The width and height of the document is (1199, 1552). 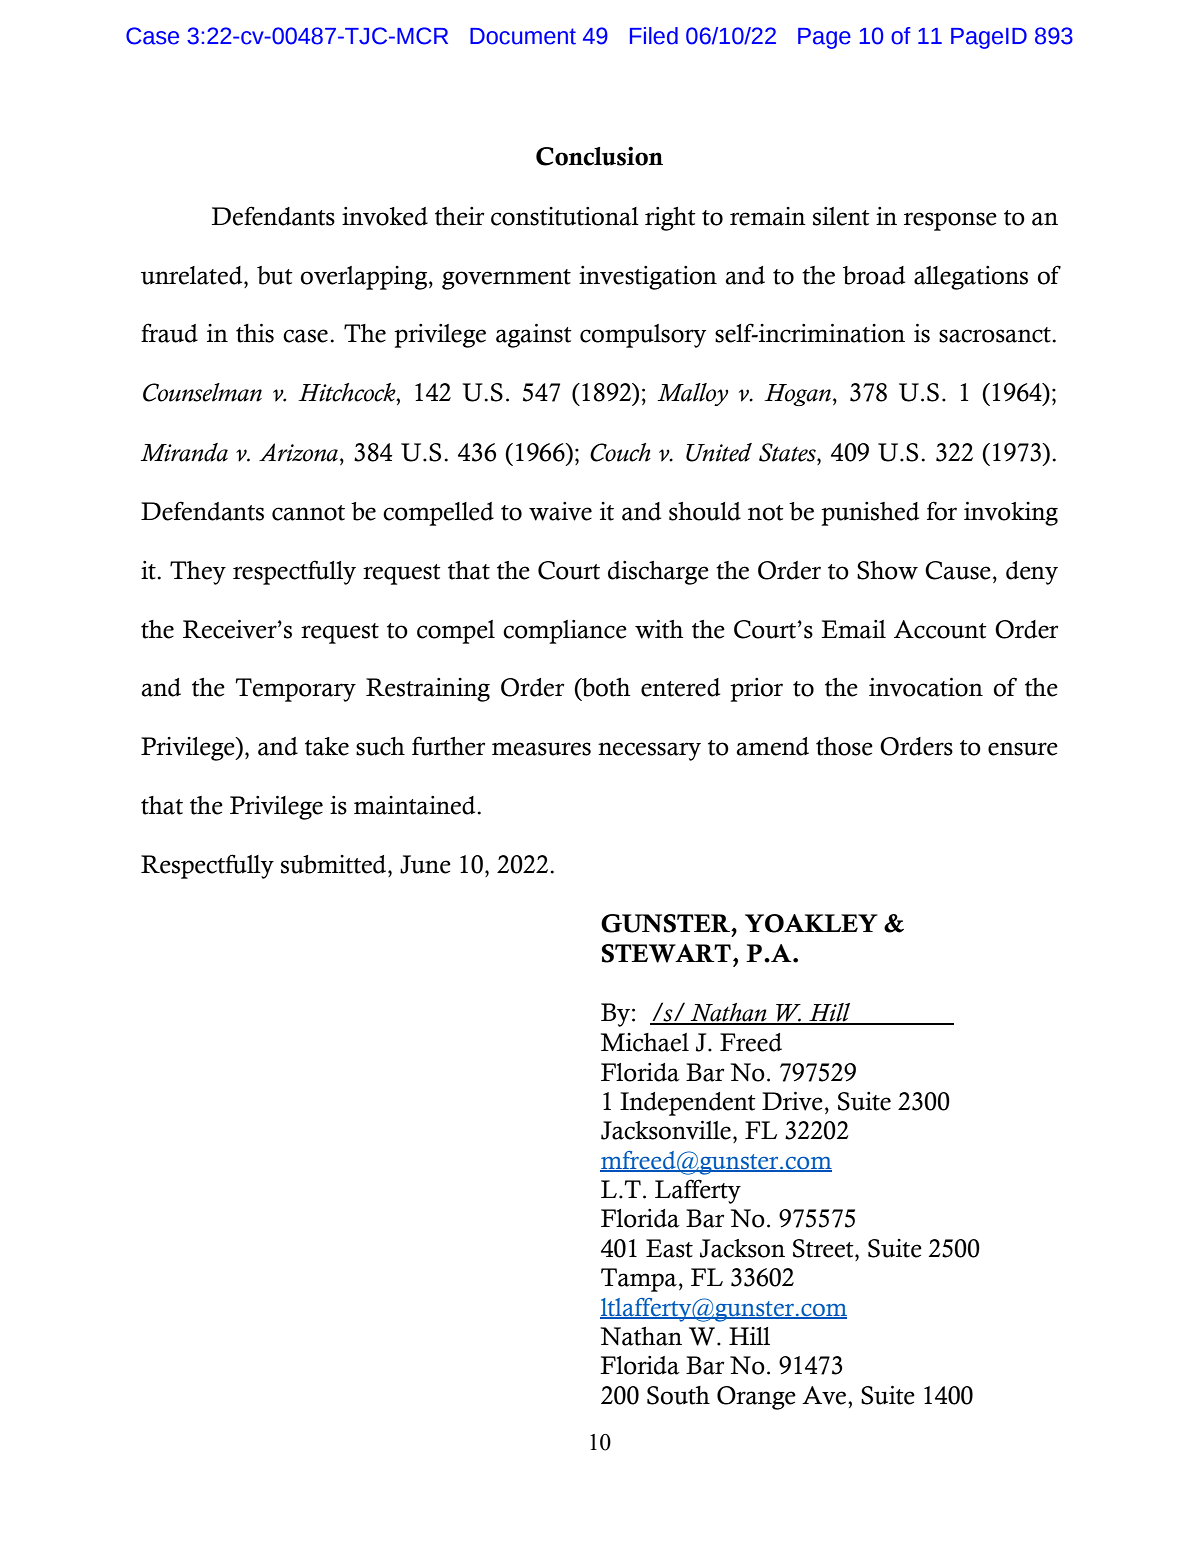 What do you see at coordinates (950, 221) in the document?
I see `response` at bounding box center [950, 221].
